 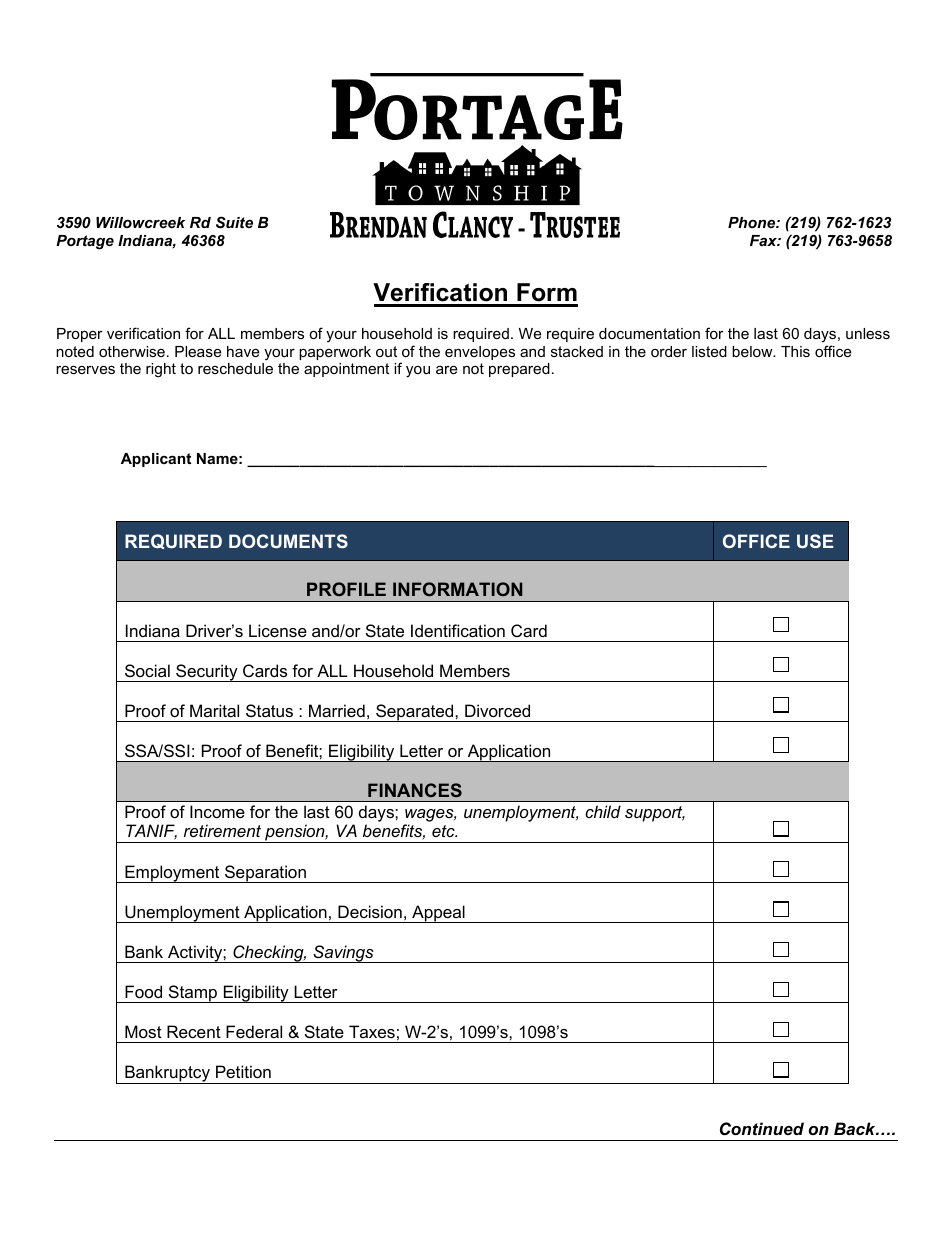 What do you see at coordinates (655, 814) in the screenshot?
I see `support` at bounding box center [655, 814].
